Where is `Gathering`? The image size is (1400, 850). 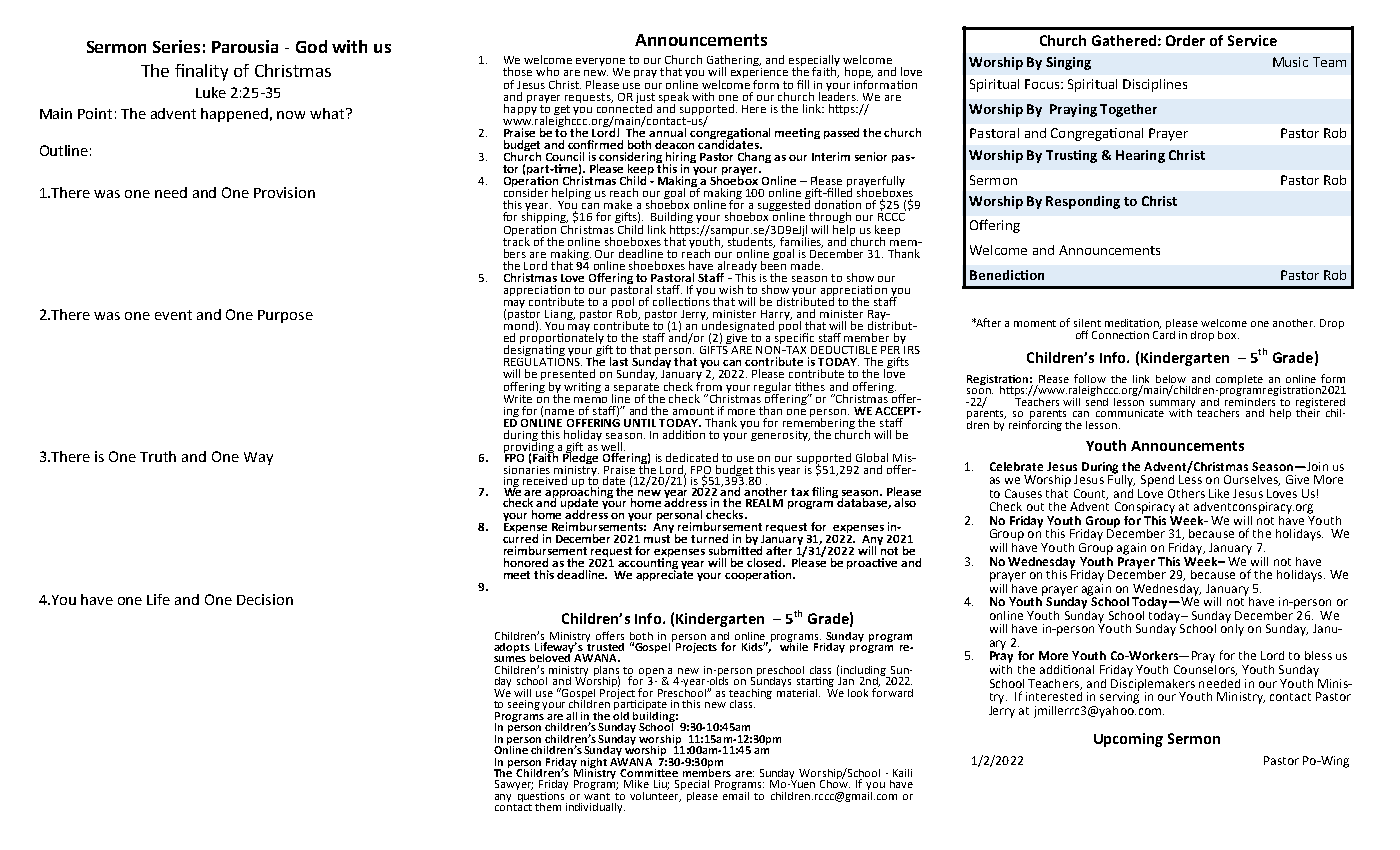 Gathering is located at coordinates (734, 62).
